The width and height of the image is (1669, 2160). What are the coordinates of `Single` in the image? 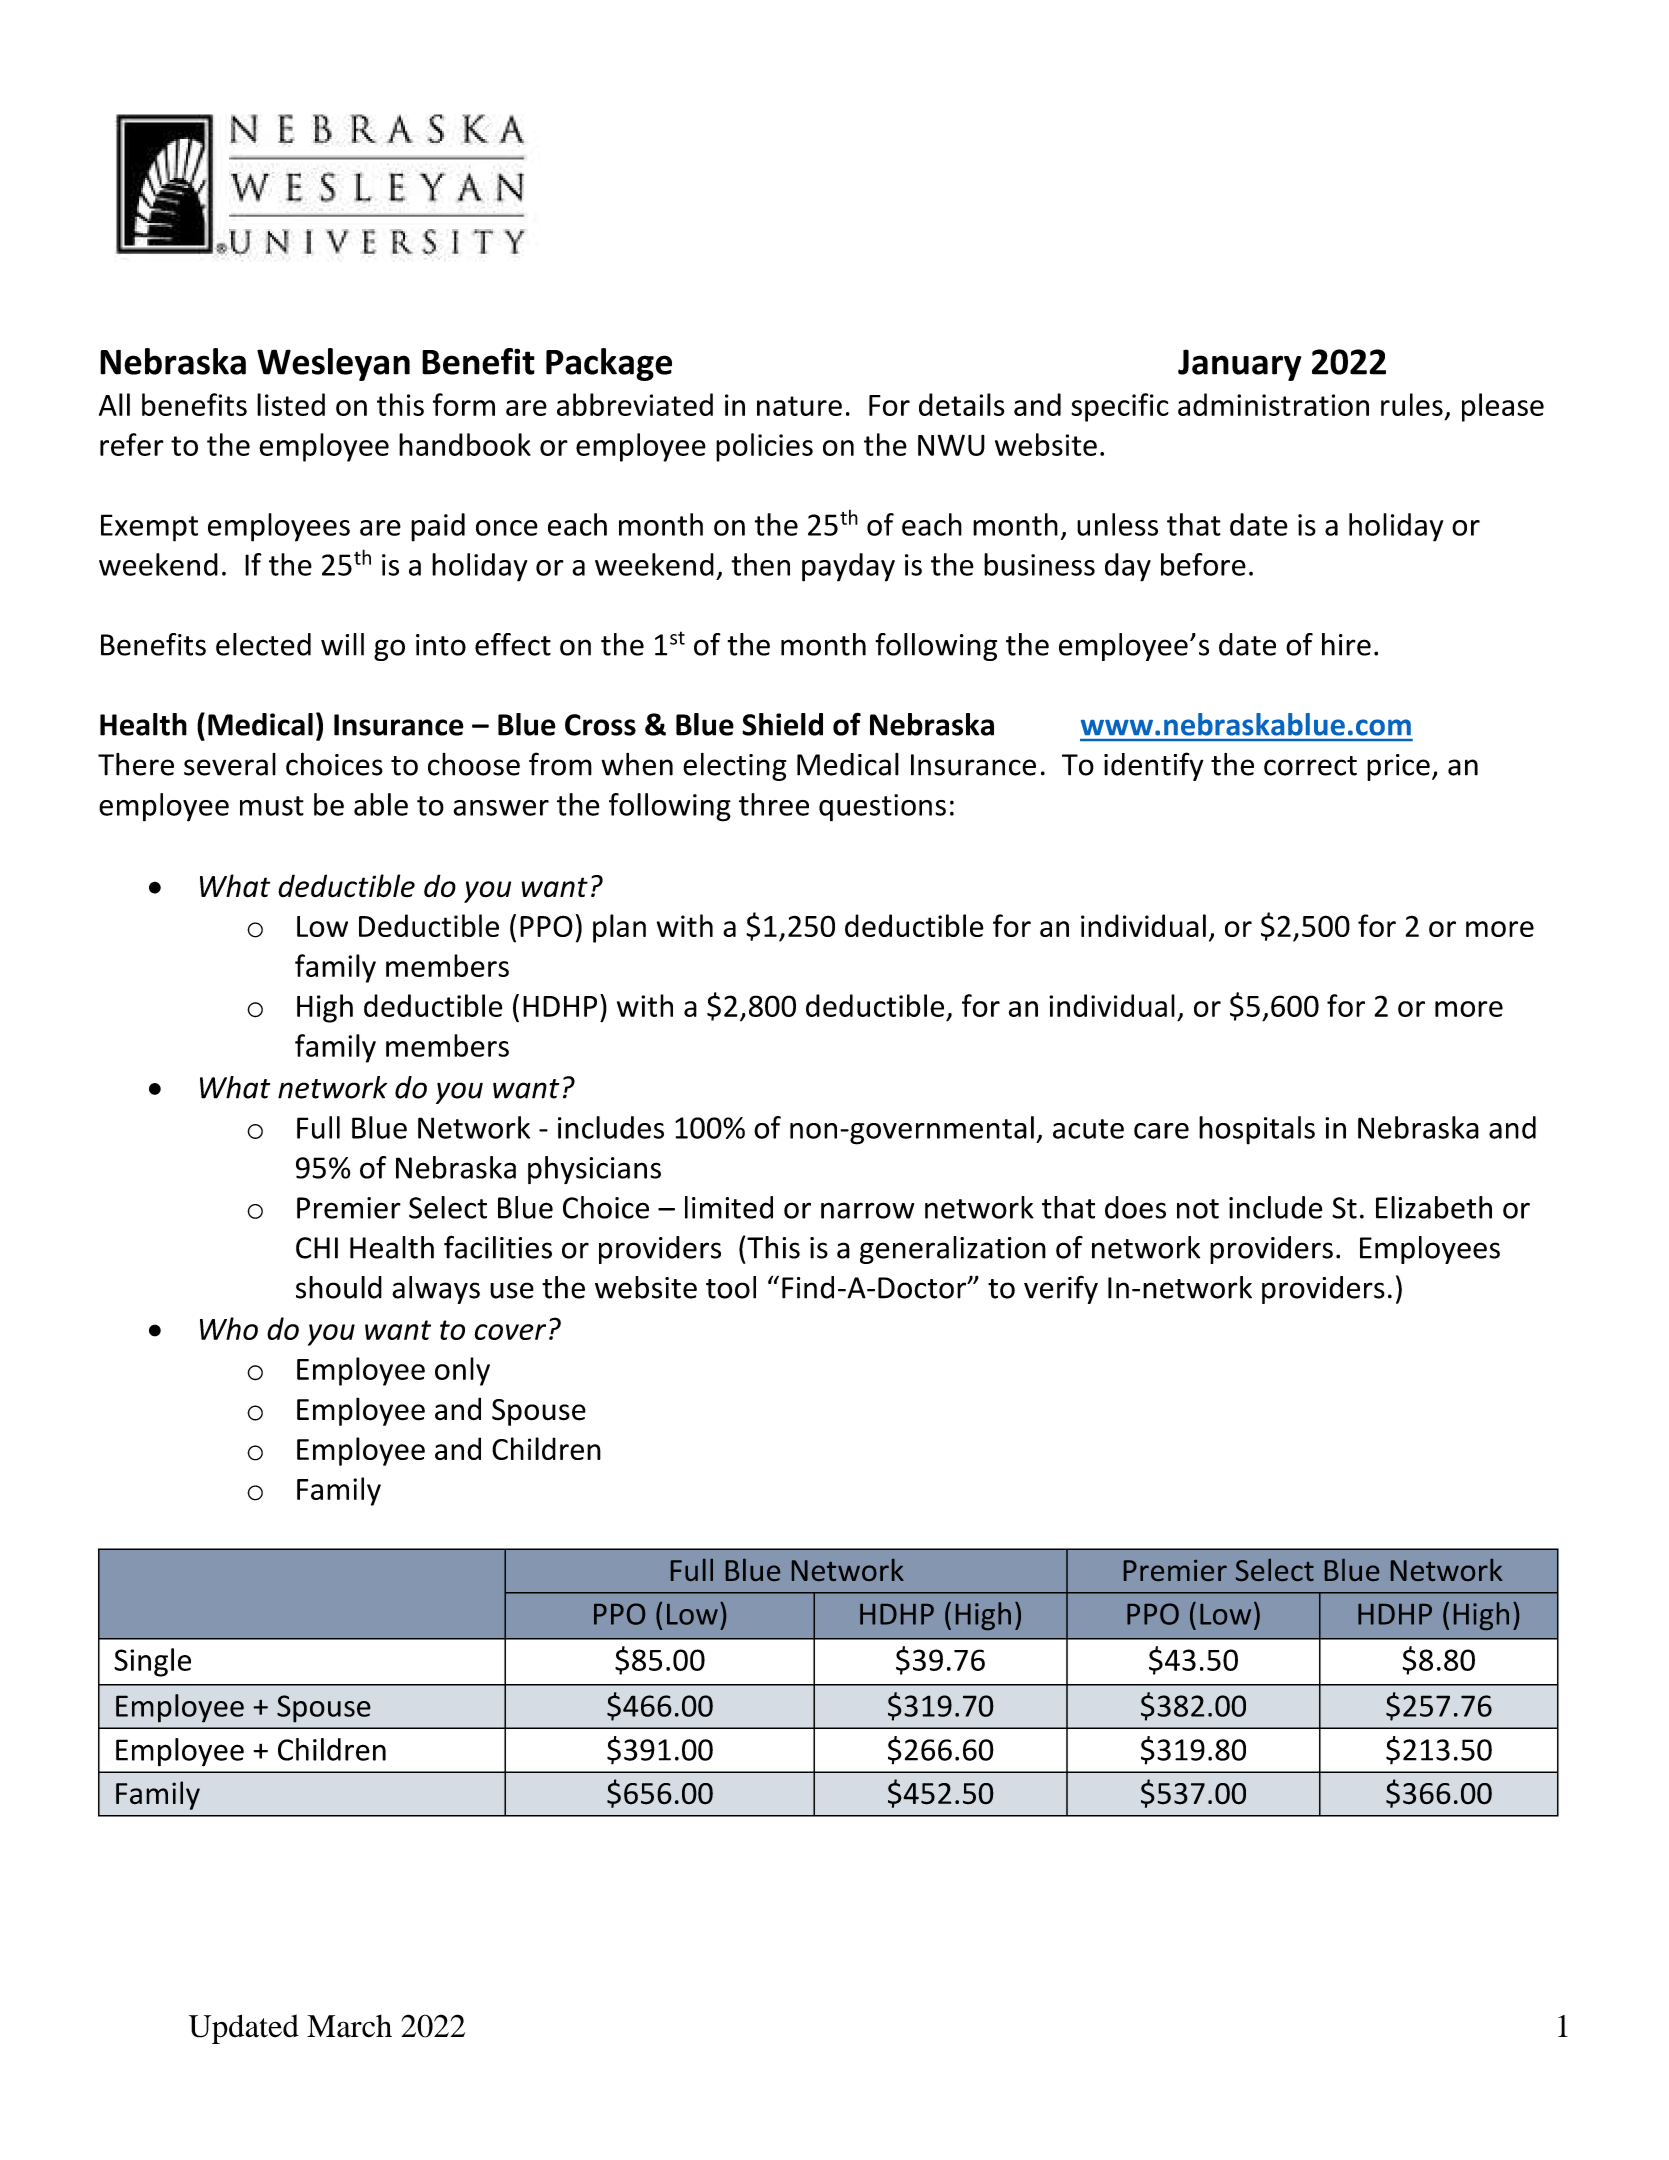 It's located at (152, 1662).
